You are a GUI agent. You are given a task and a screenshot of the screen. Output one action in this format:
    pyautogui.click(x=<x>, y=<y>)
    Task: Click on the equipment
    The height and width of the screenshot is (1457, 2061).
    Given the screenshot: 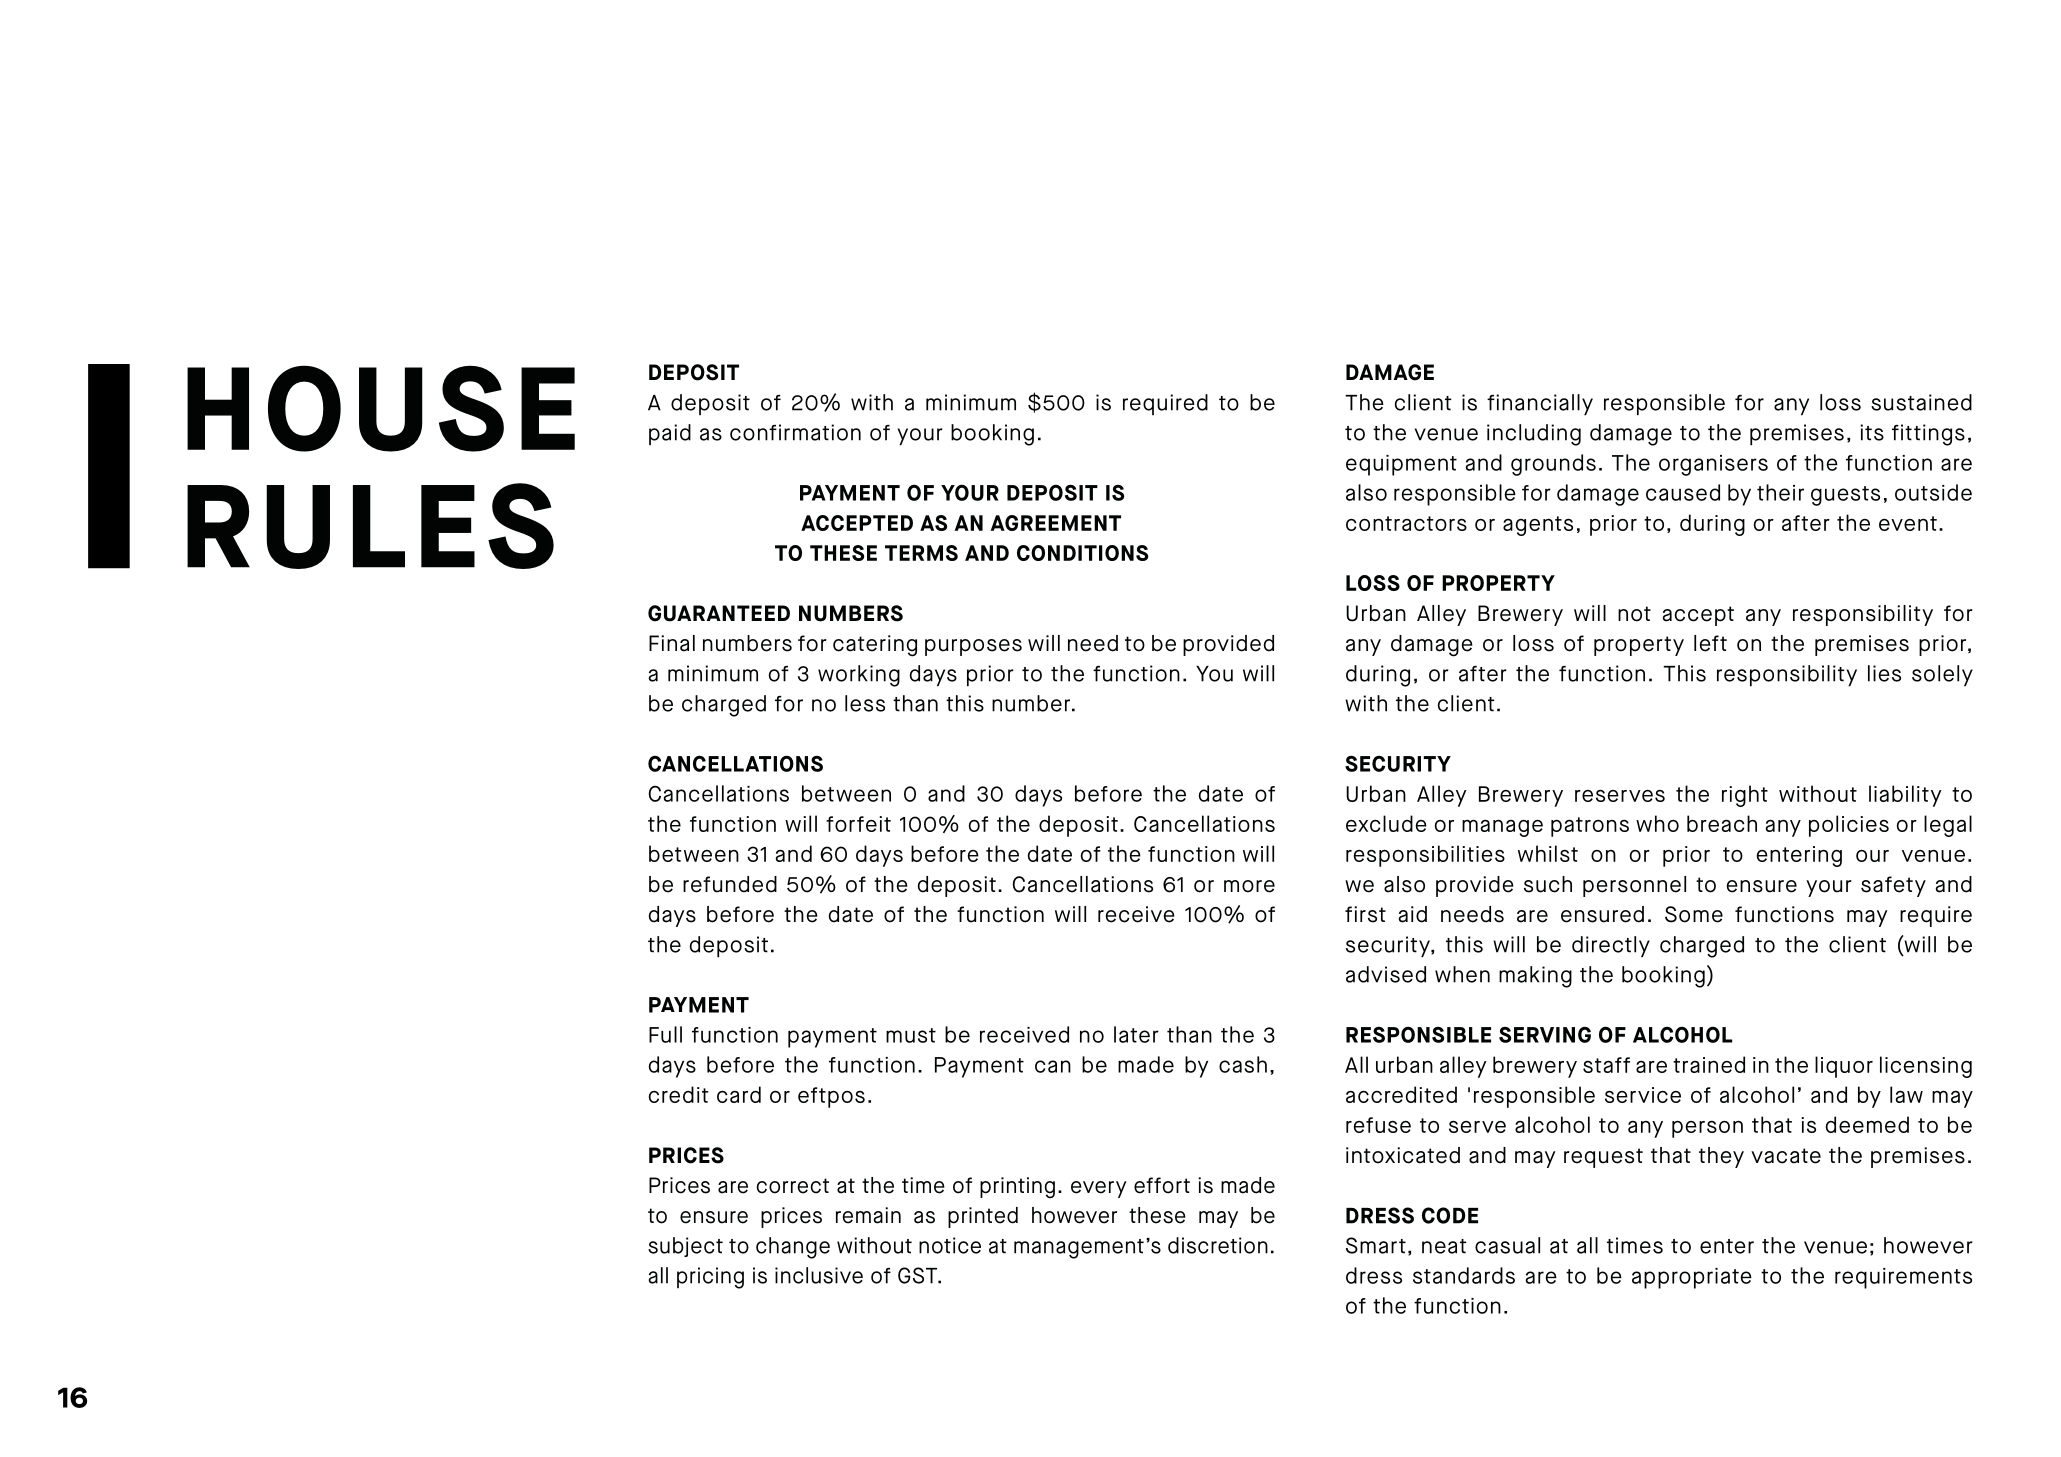 What is the action you would take?
    pyautogui.click(x=1401, y=465)
